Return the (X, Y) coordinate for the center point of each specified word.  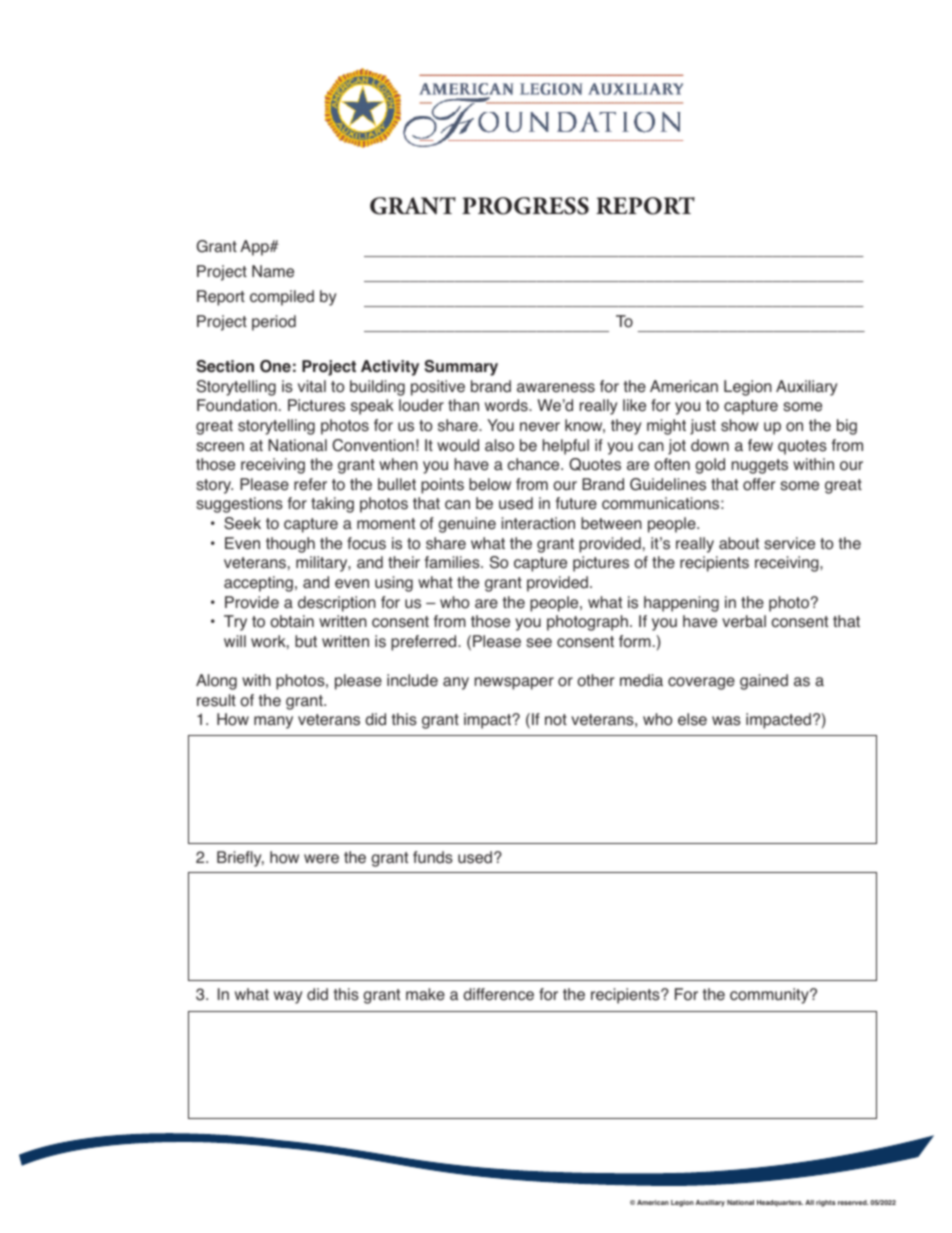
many (273, 722)
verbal (744, 621)
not (556, 720)
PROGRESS (525, 206)
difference (498, 994)
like (634, 405)
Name (273, 271)
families (453, 562)
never (540, 427)
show (740, 425)
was (726, 721)
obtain (292, 621)
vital (312, 386)
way (288, 997)
